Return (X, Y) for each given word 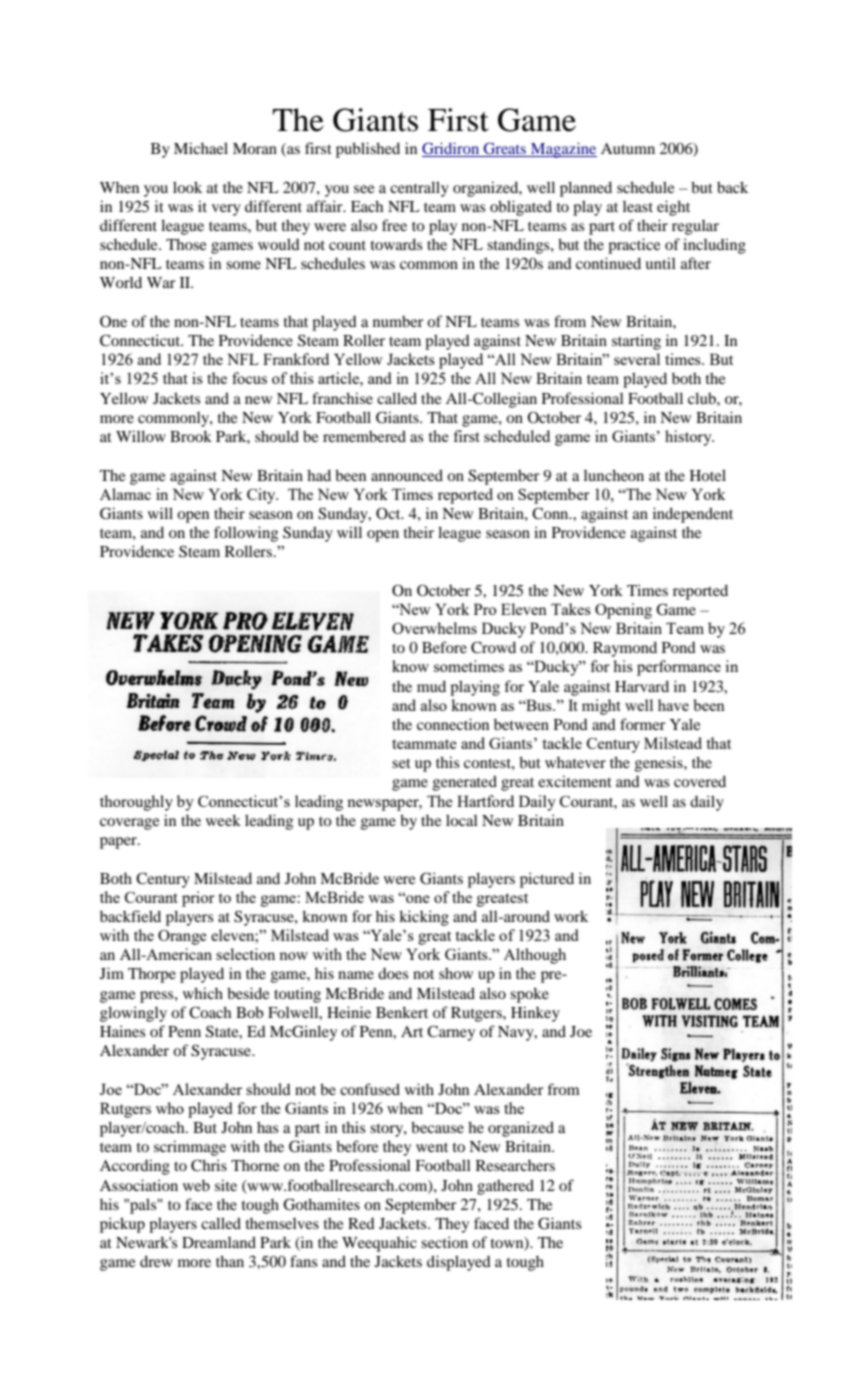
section (444, 1242)
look (187, 187)
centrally (419, 189)
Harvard (642, 686)
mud (431, 686)
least (638, 206)
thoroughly (136, 803)
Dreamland (219, 1242)
